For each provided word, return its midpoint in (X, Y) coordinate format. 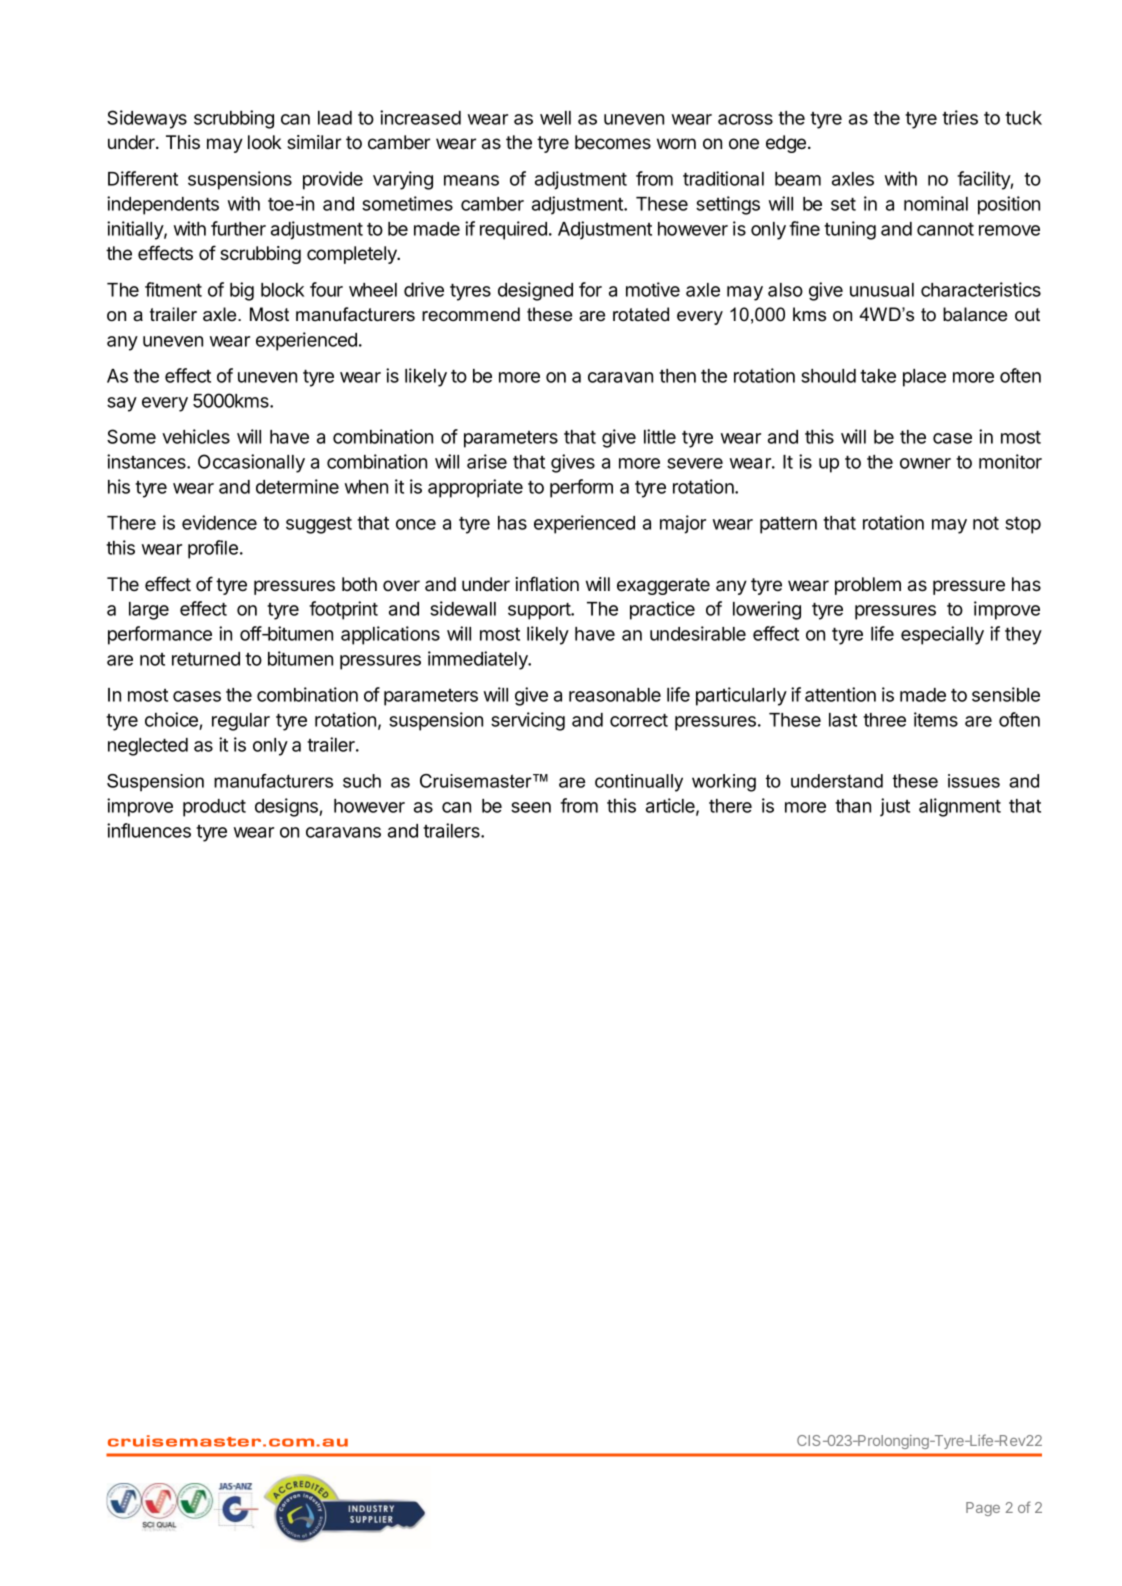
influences (149, 830)
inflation (547, 583)
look (264, 142)
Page (983, 1509)
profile (213, 549)
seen (531, 807)
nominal (936, 203)
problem (868, 586)
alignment (960, 807)
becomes (613, 142)
